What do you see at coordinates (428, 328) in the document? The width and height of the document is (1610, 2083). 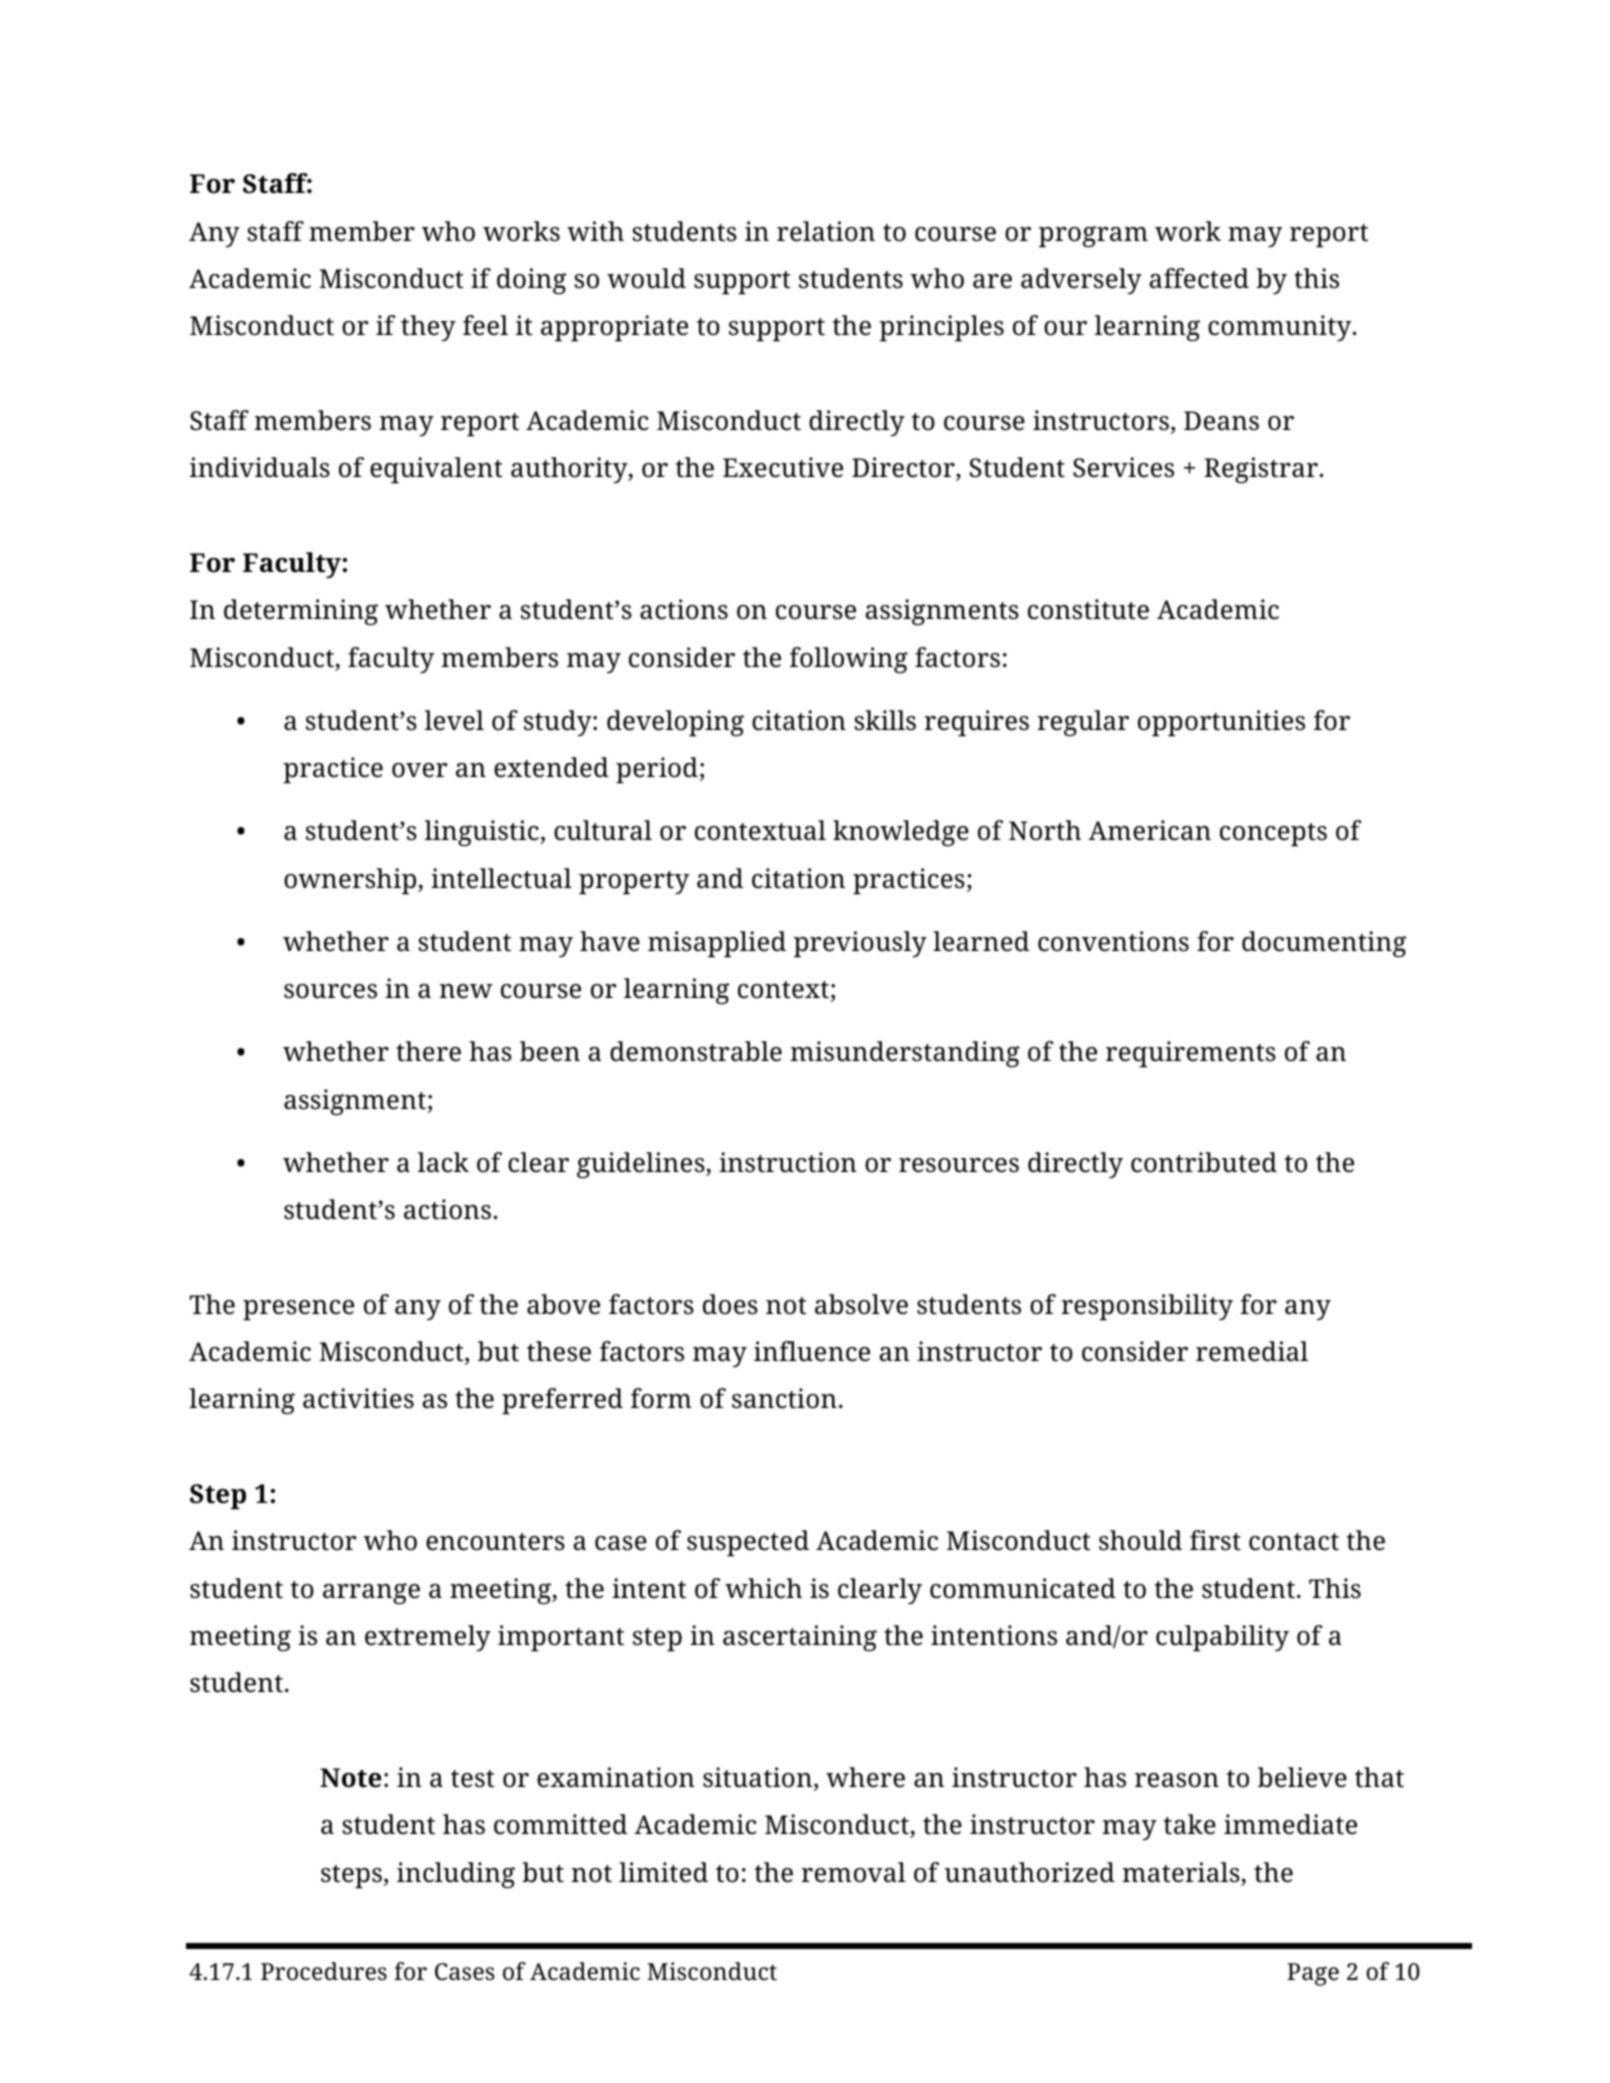 I see `they` at bounding box center [428, 328].
